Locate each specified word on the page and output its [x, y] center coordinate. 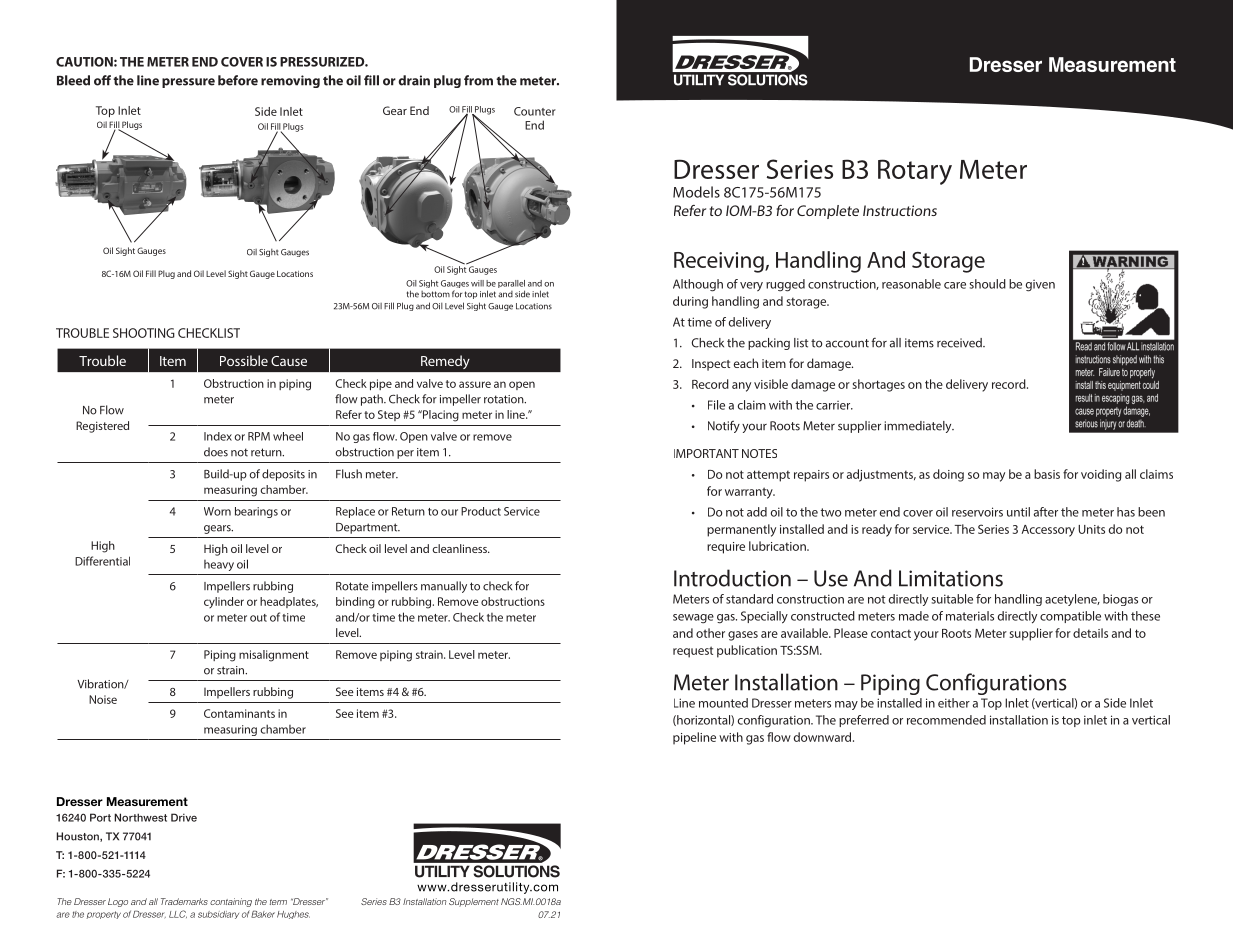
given [1040, 286]
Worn [217, 511]
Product [481, 511]
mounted [723, 703]
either [954, 703]
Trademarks [184, 901]
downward [824, 737]
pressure [188, 83]
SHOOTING [144, 333]
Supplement [474, 902]
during [690, 302]
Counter [535, 111]
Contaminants [239, 713]
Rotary [915, 172]
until [1018, 512]
